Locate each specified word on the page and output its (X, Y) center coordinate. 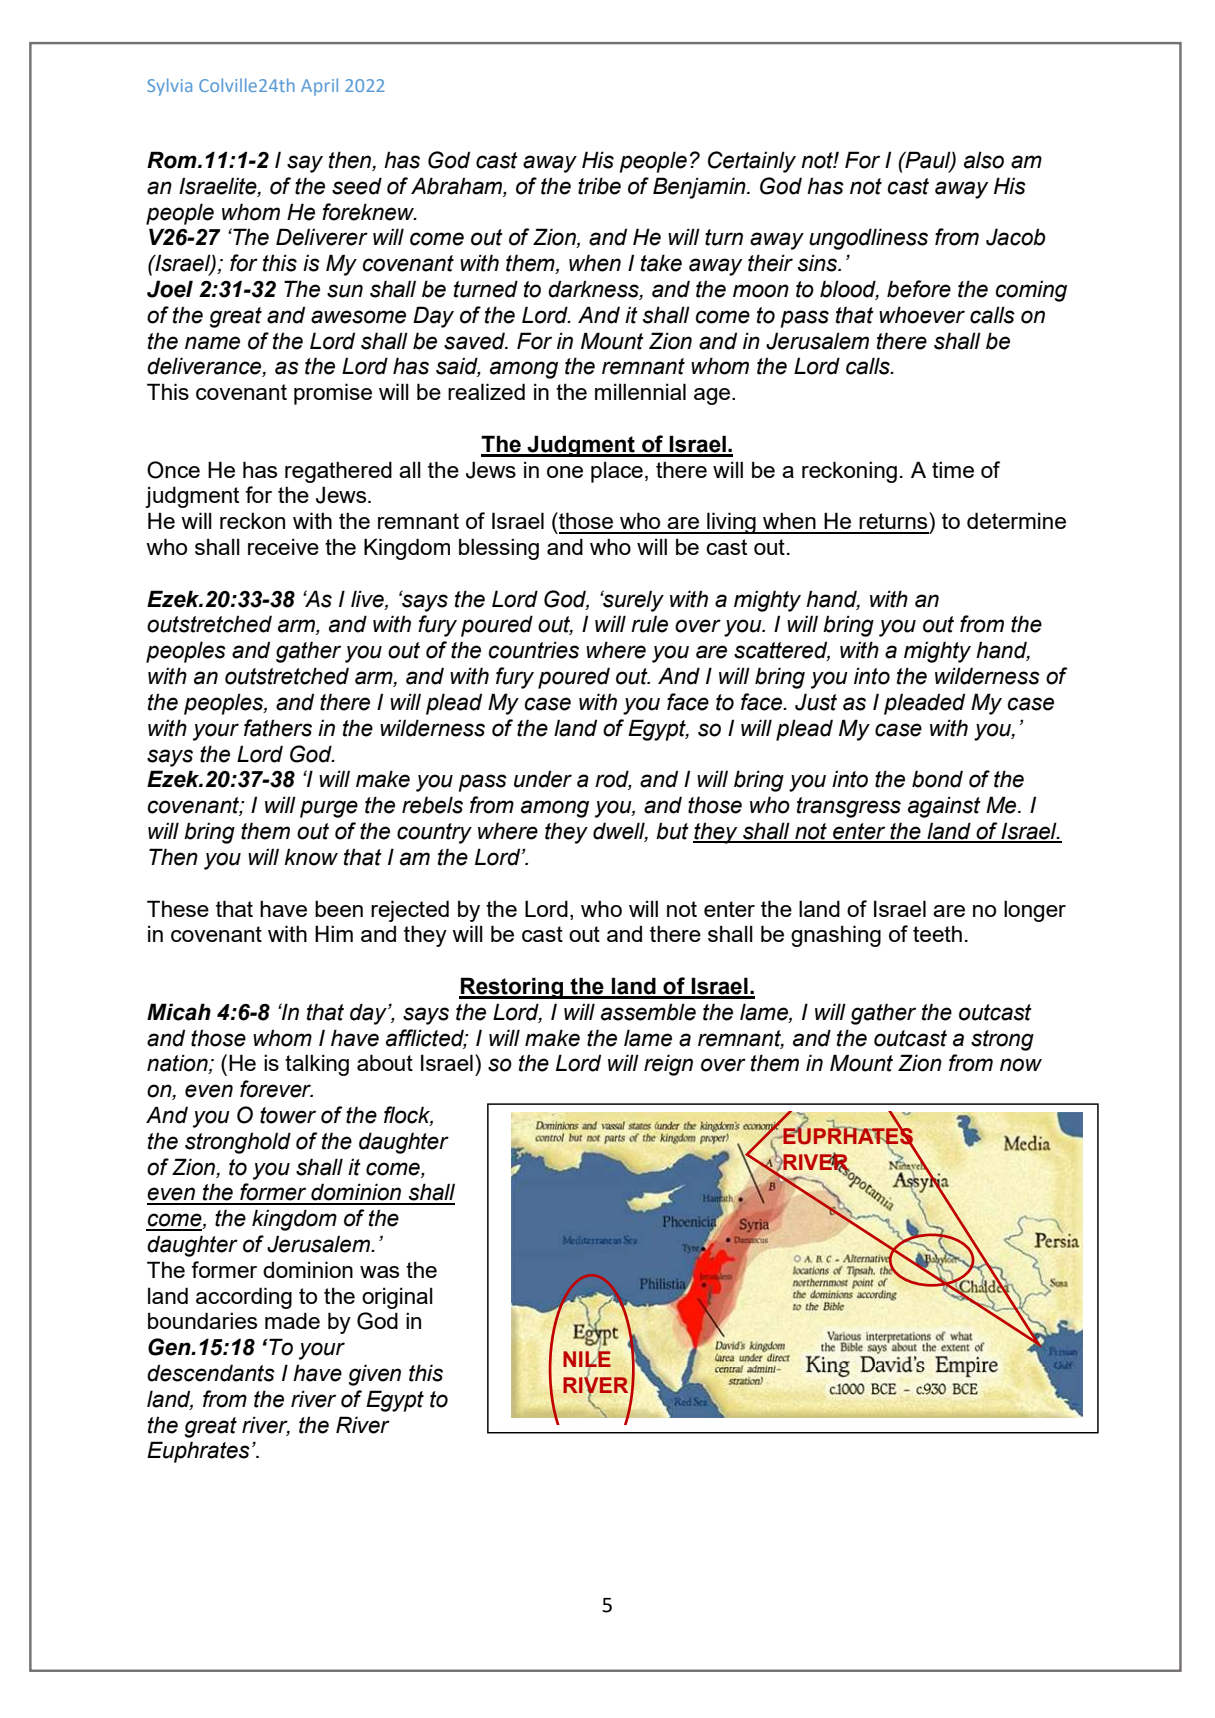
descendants (211, 1373)
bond (937, 779)
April (319, 87)
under (543, 779)
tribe (599, 186)
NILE (587, 1359)
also (984, 160)
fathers (278, 728)
